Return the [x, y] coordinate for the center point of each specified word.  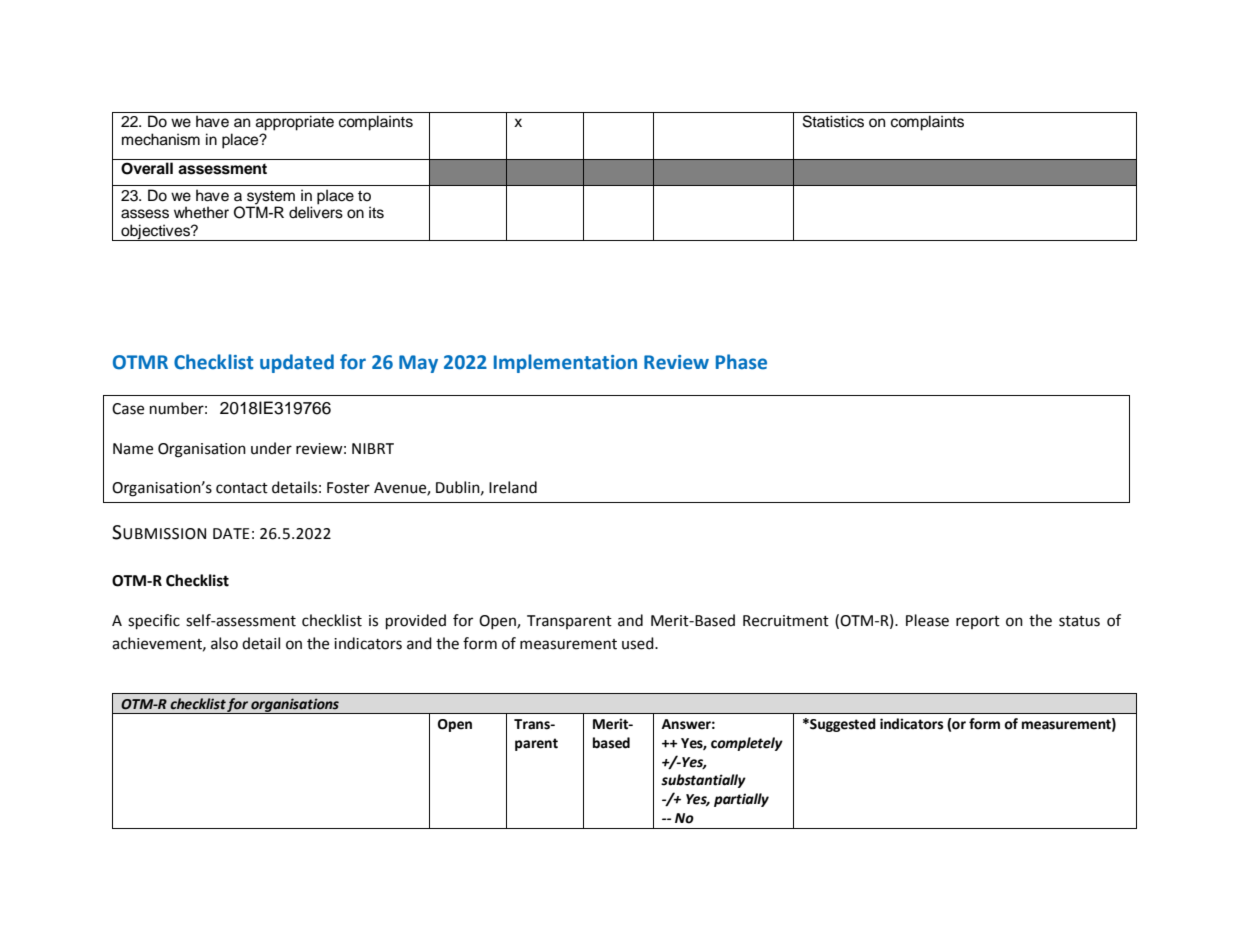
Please [927, 620]
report [978, 622]
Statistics [833, 121]
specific [154, 622]
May [418, 364]
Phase [741, 362]
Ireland [513, 487]
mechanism [161, 139]
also [224, 643]
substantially [703, 781]
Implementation [565, 363]
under [271, 448]
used [639, 643]
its [376, 212]
